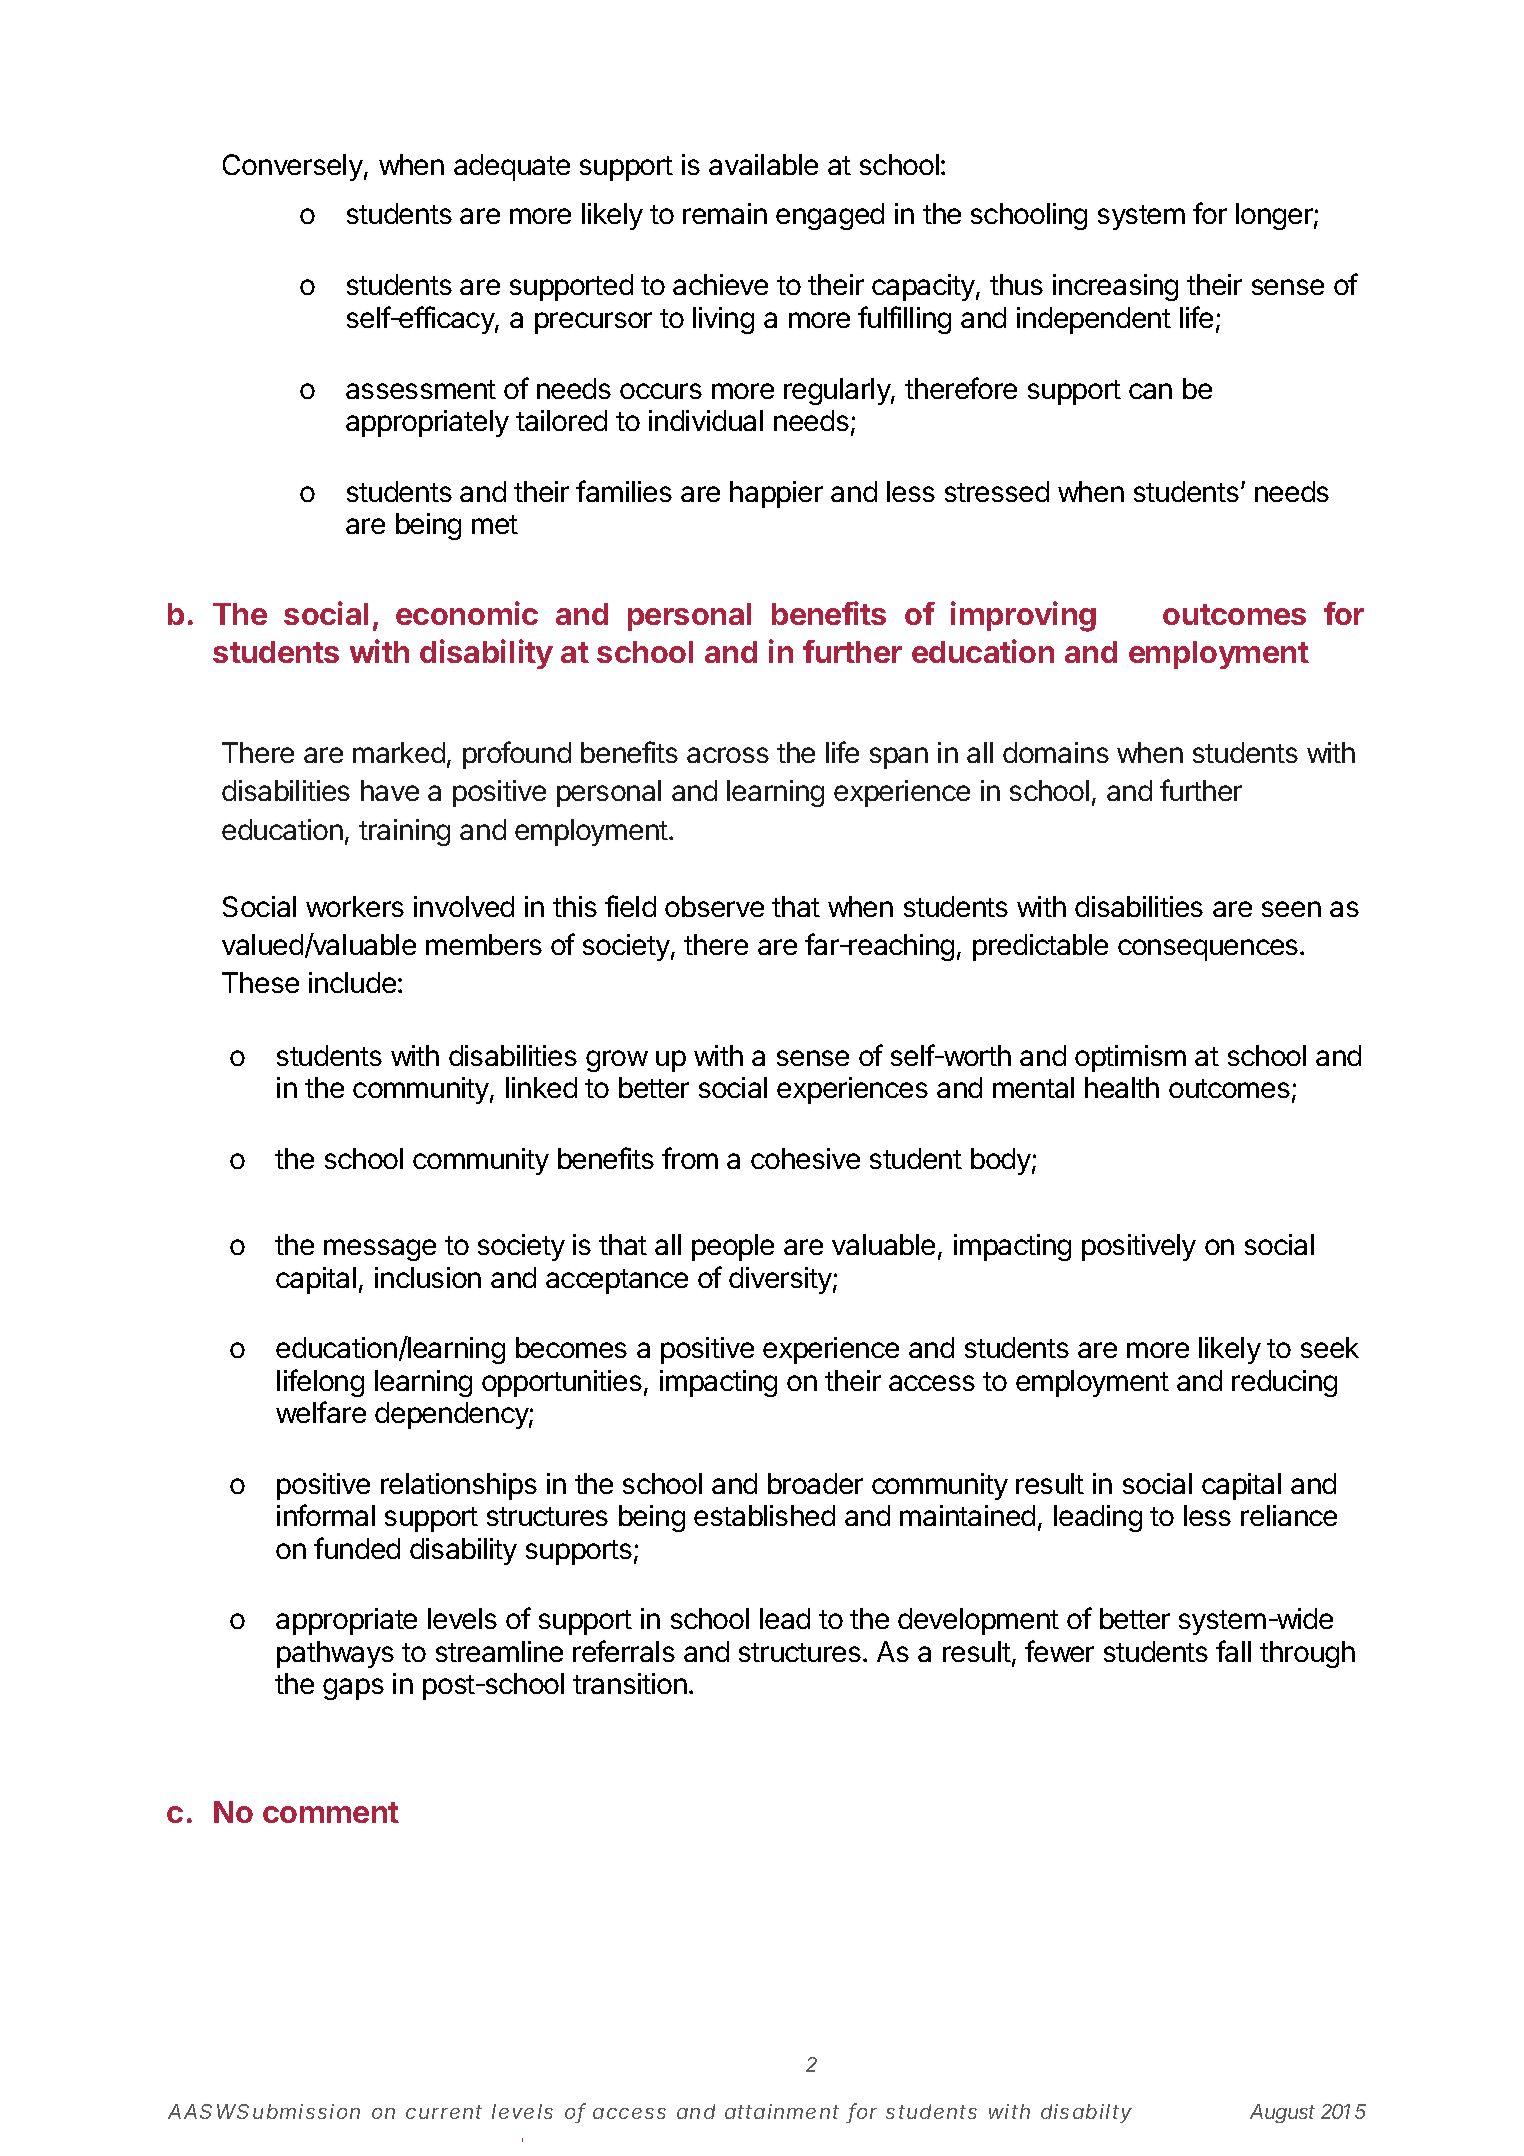 This page has height=2156, width=1524. What do you see at coordinates (512, 167) in the page?
I see `adequate` at bounding box center [512, 167].
